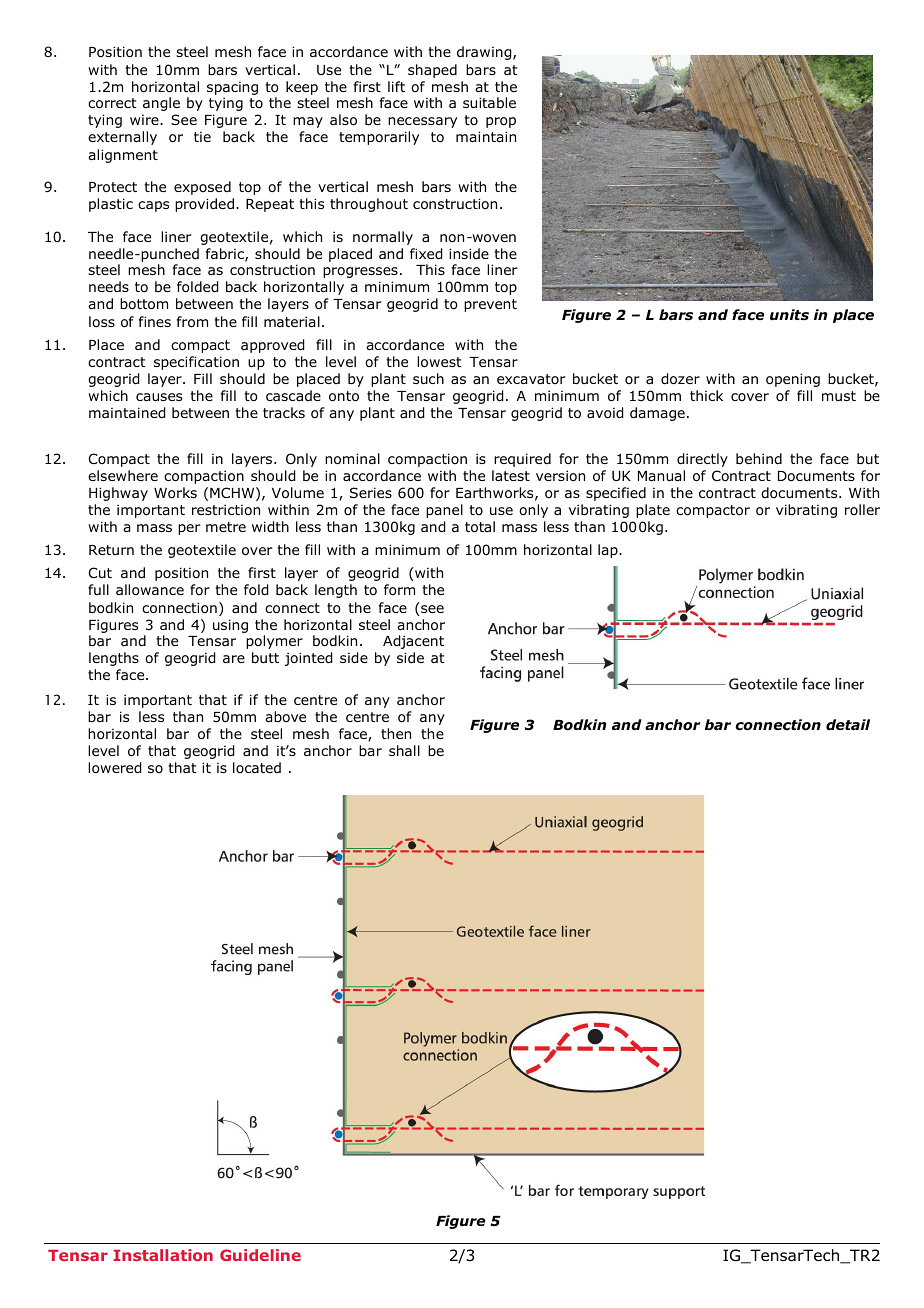  Describe the element at coordinates (413, 642) in the image. I see `Adjacent` at that location.
